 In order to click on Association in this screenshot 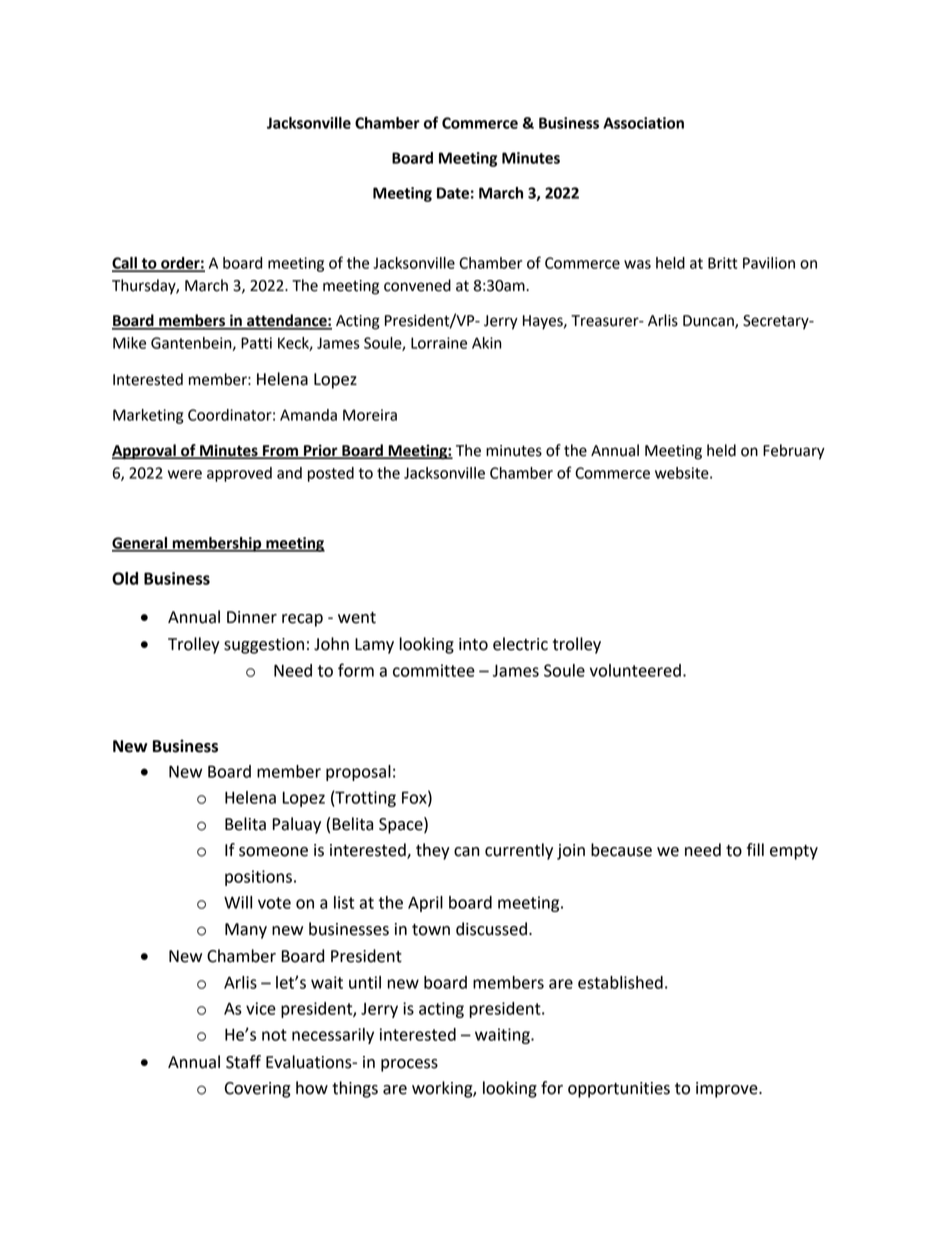, I will do `click(643, 123)`.
